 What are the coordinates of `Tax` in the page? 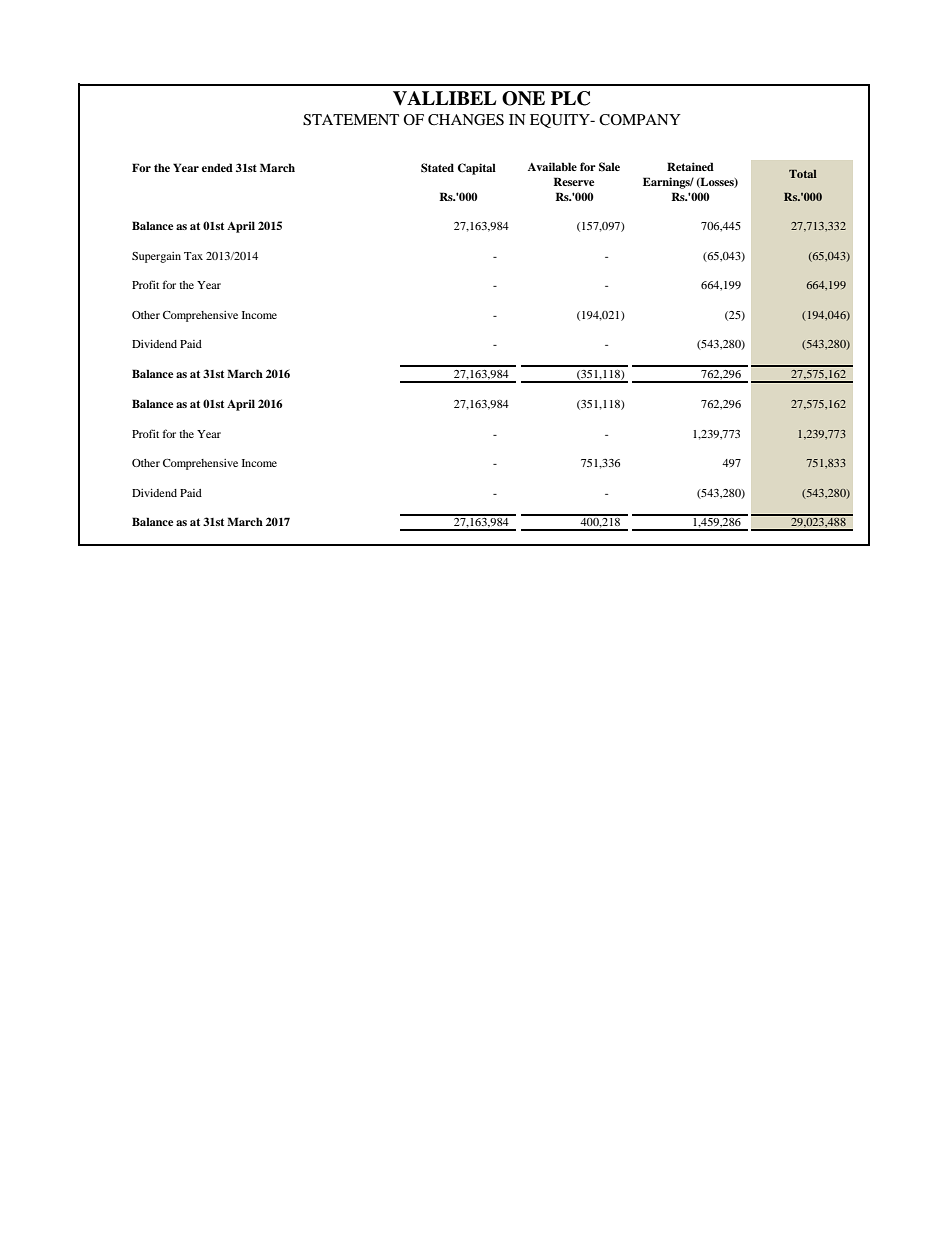 It's located at (193, 256).
